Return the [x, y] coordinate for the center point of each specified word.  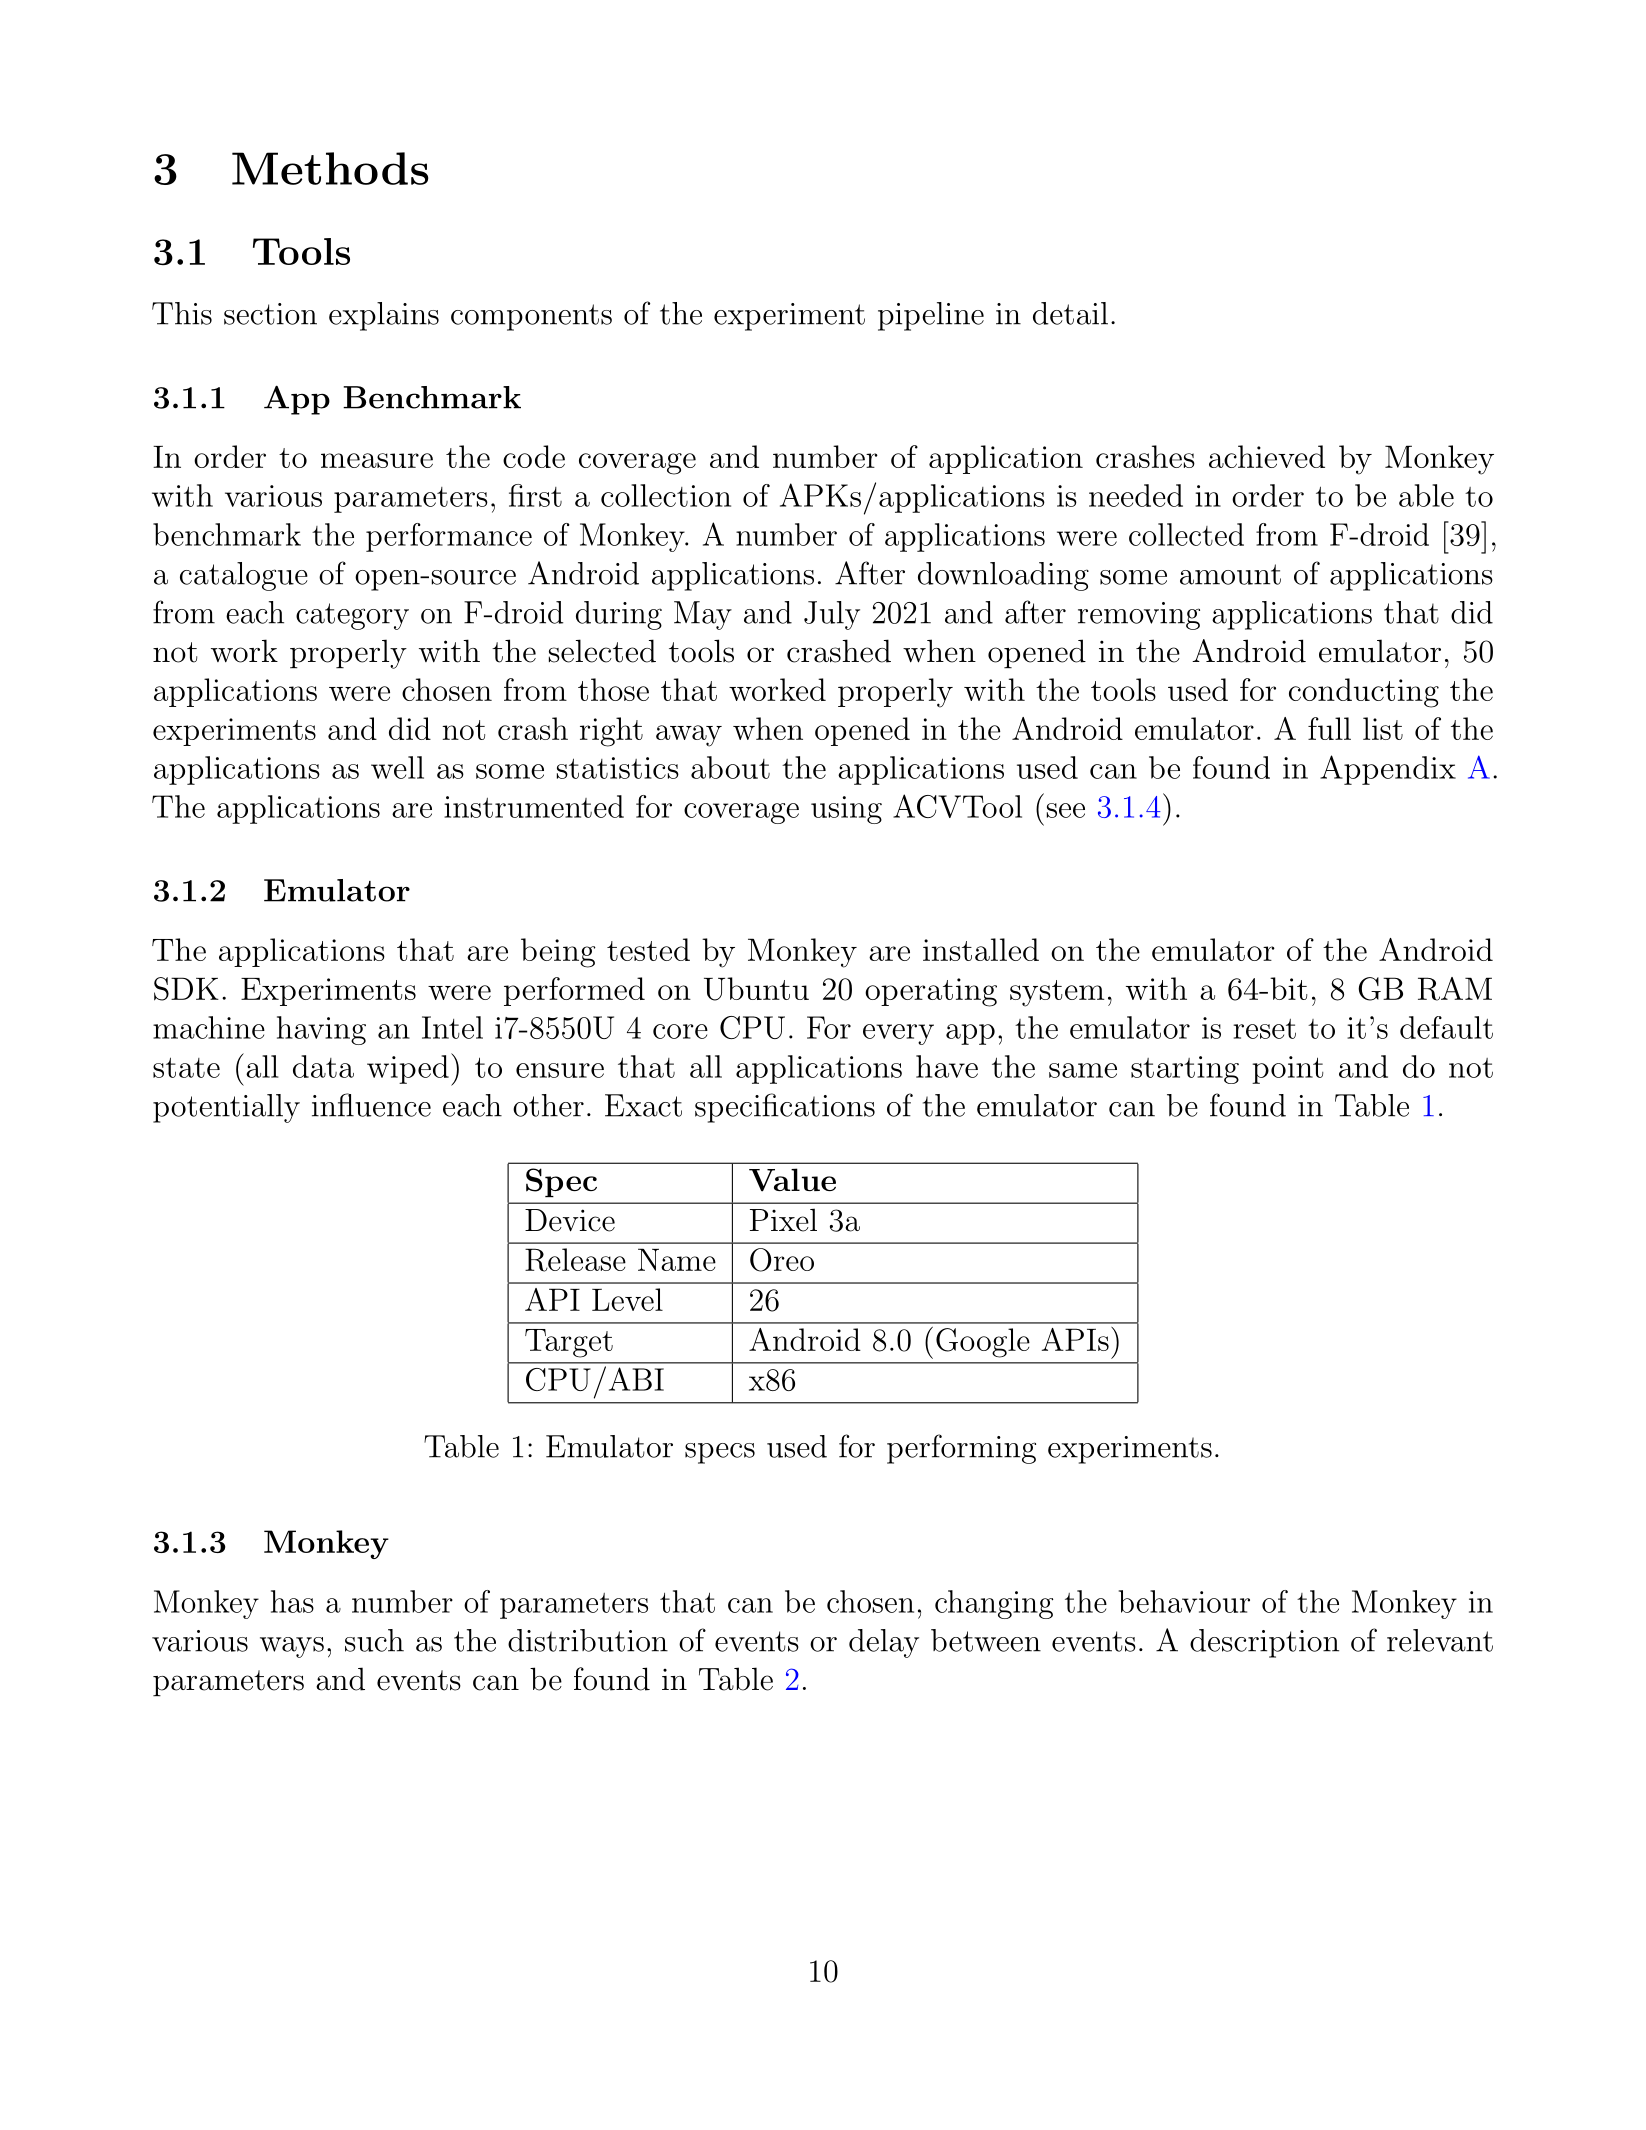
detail [1070, 313]
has [292, 1601]
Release [575, 1260]
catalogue [244, 576]
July [832, 615]
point [1287, 1070]
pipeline [931, 316]
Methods [330, 168]
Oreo [782, 1260]
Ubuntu [756, 989]
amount [1230, 574]
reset [1264, 1029]
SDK [186, 989]
